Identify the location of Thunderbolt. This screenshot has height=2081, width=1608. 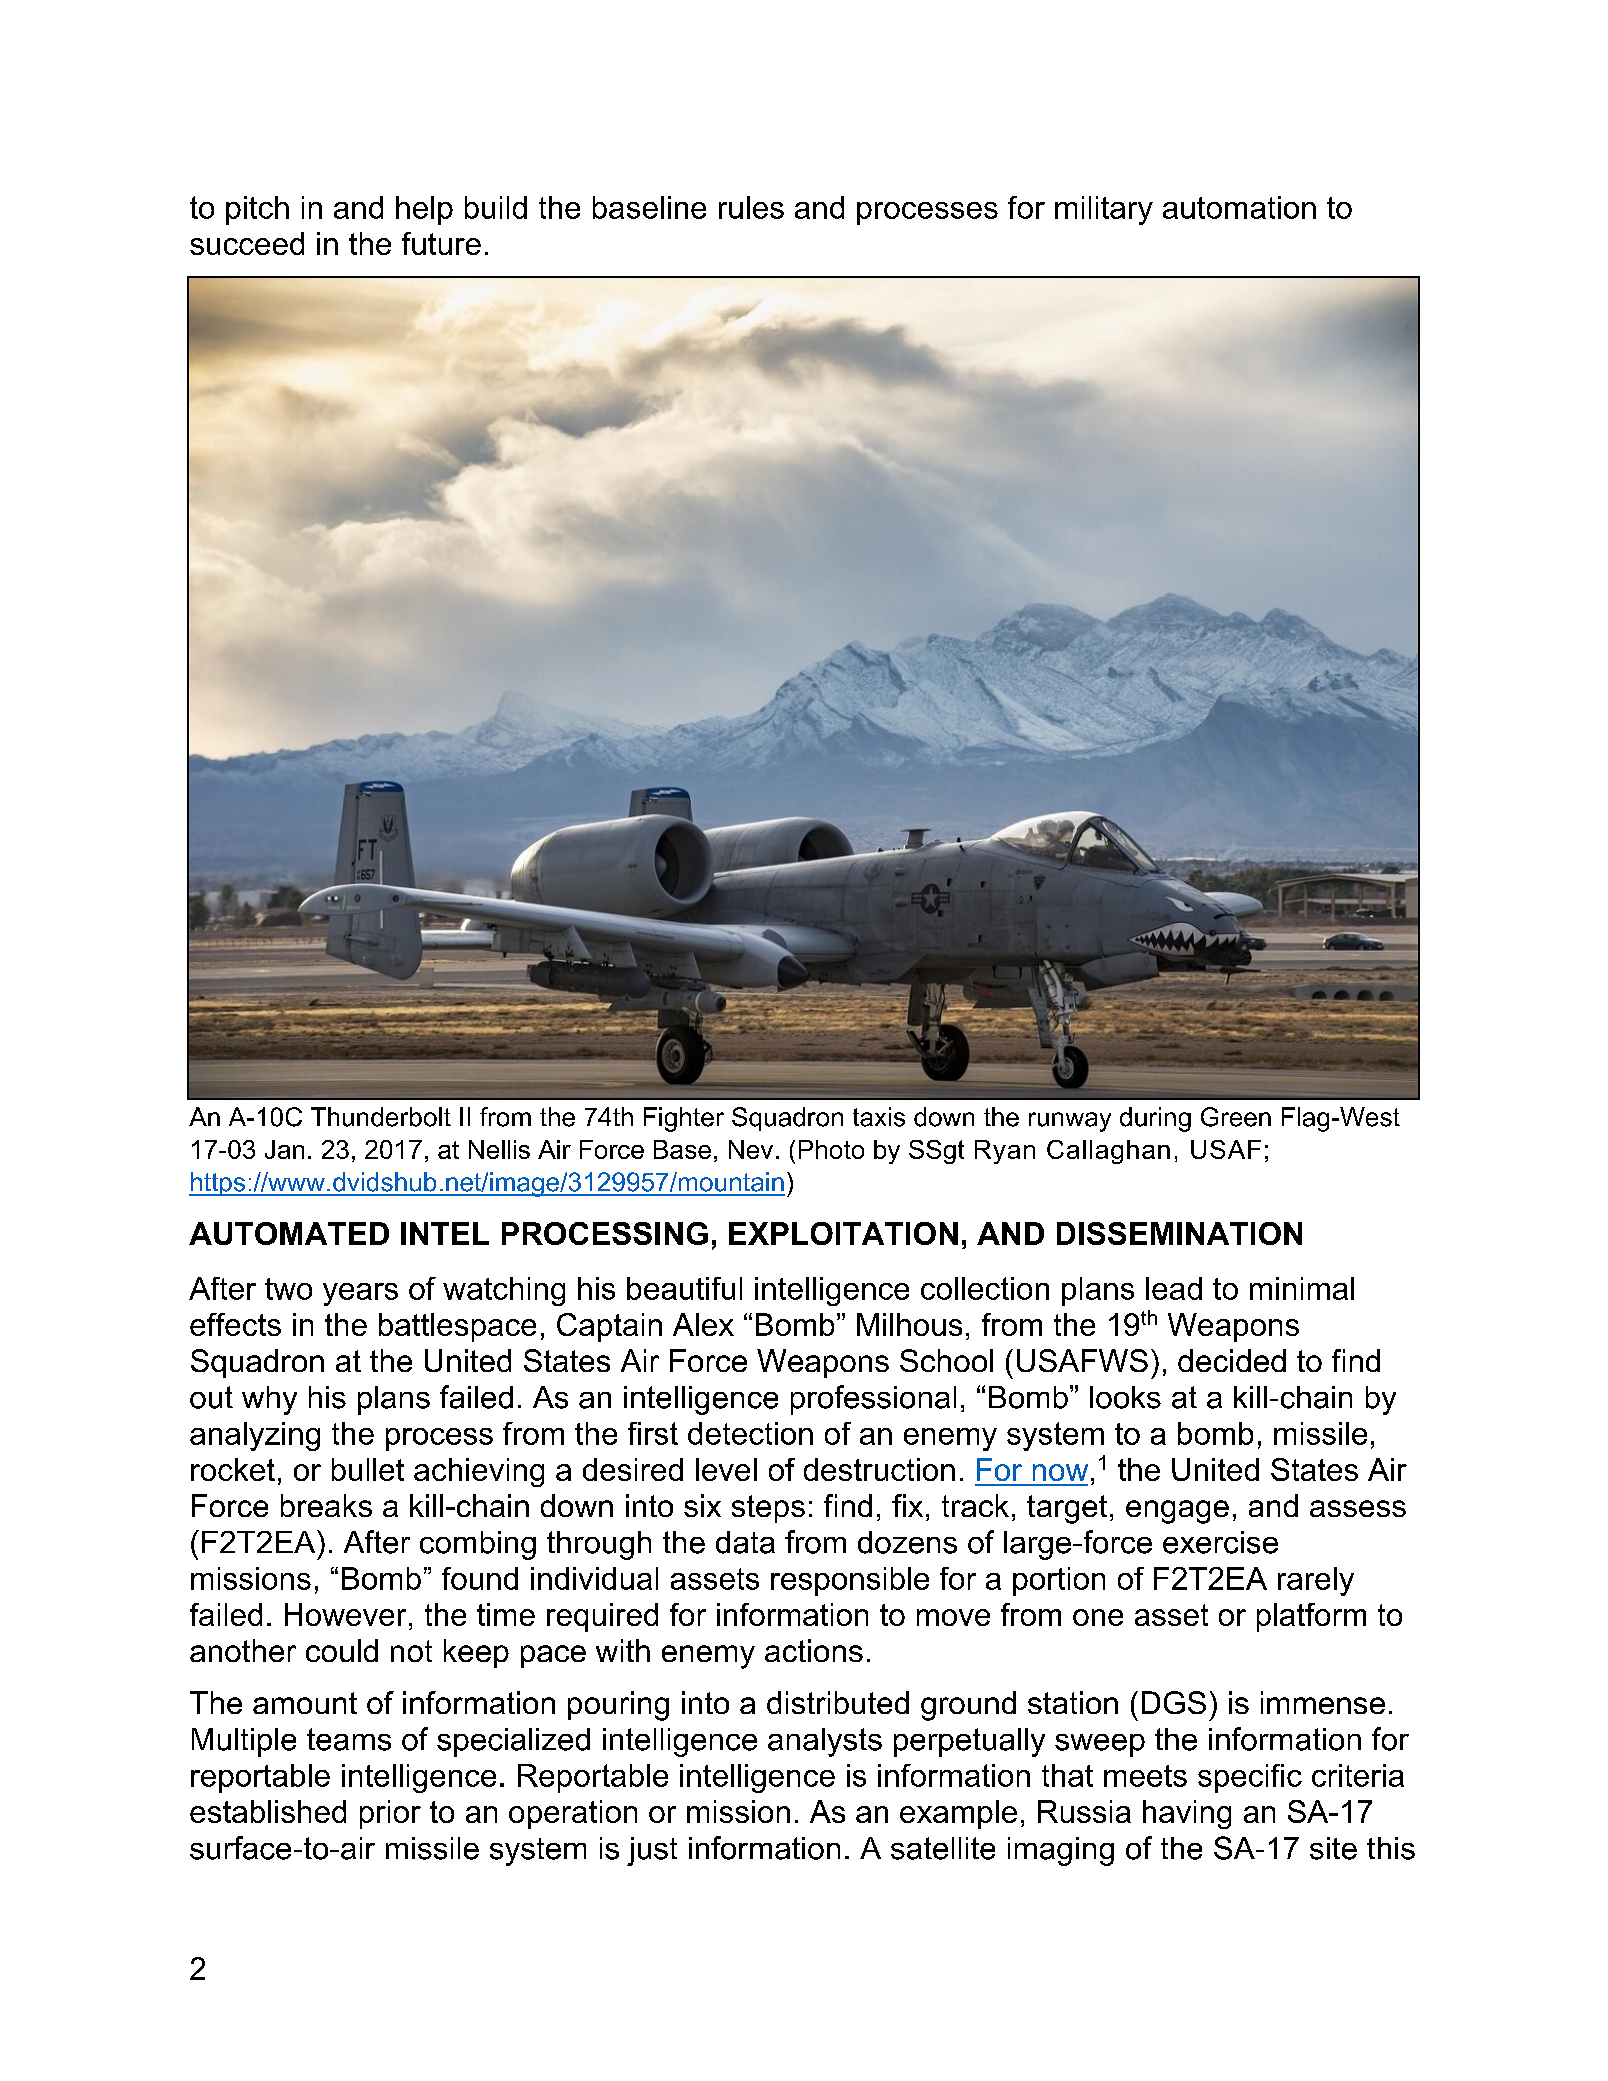
(381, 1117).
